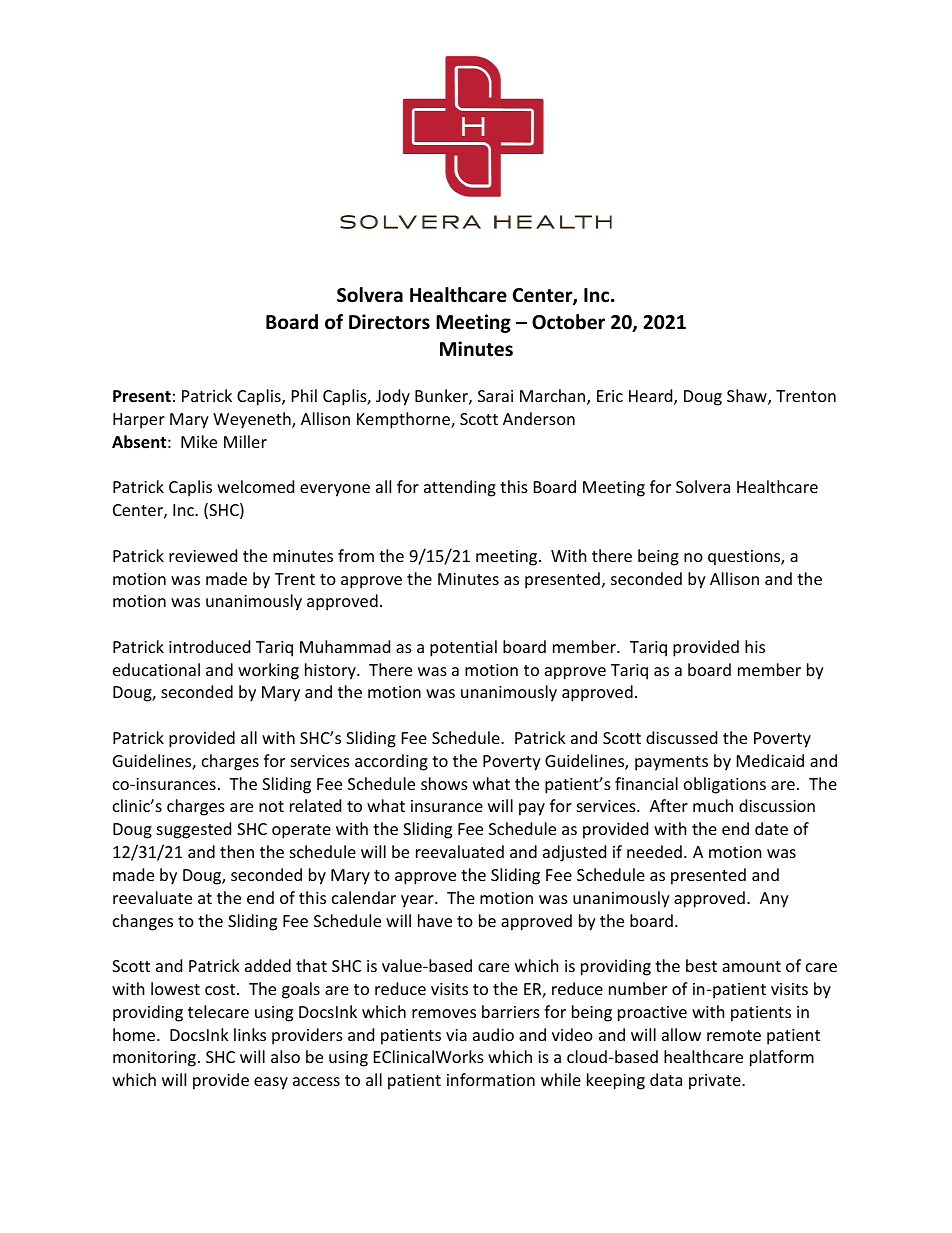 The width and height of the screenshot is (952, 1233). I want to click on potential, so click(463, 648).
